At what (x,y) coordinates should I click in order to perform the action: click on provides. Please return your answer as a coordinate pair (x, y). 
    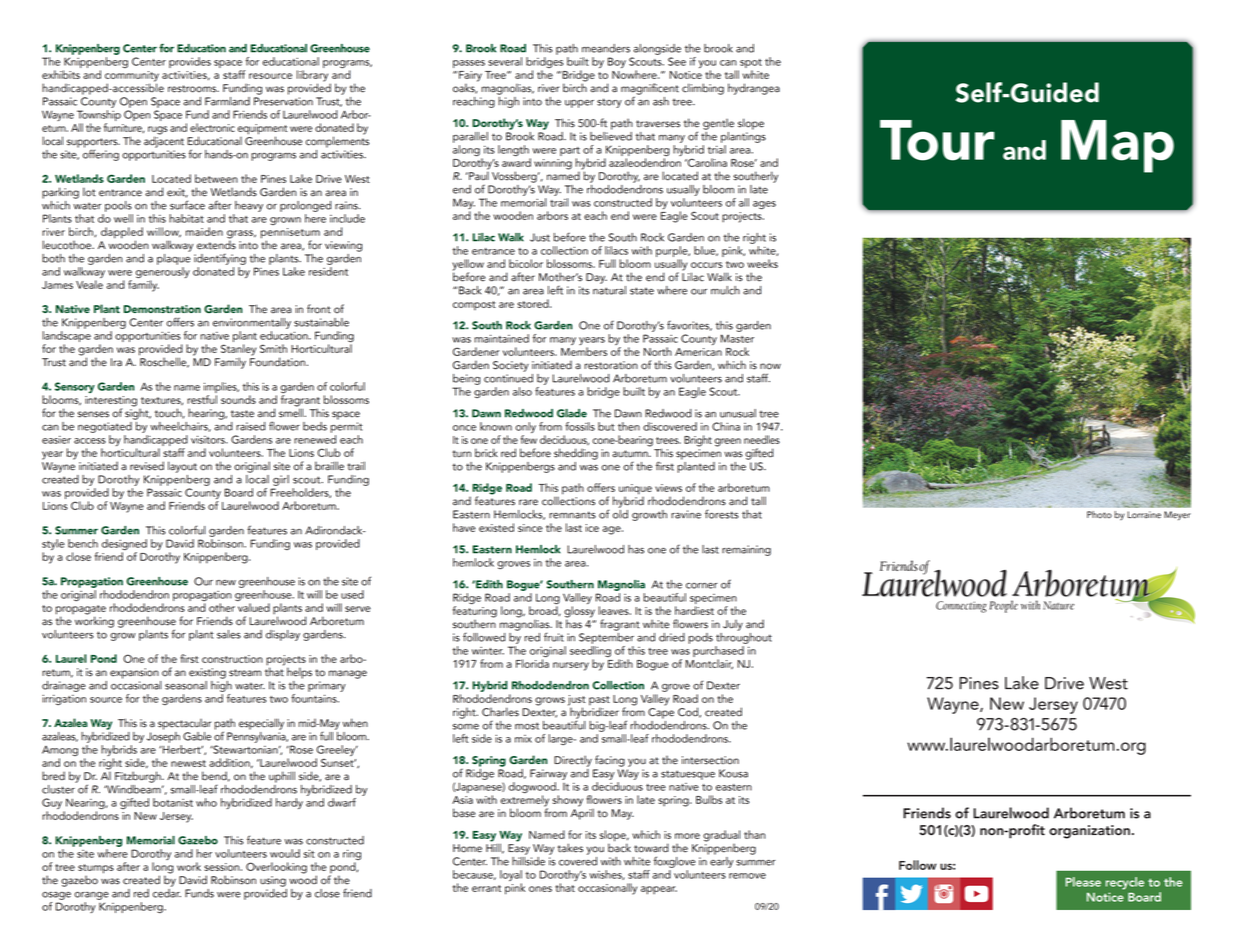
    Looking at the image, I should click on (190, 62).
